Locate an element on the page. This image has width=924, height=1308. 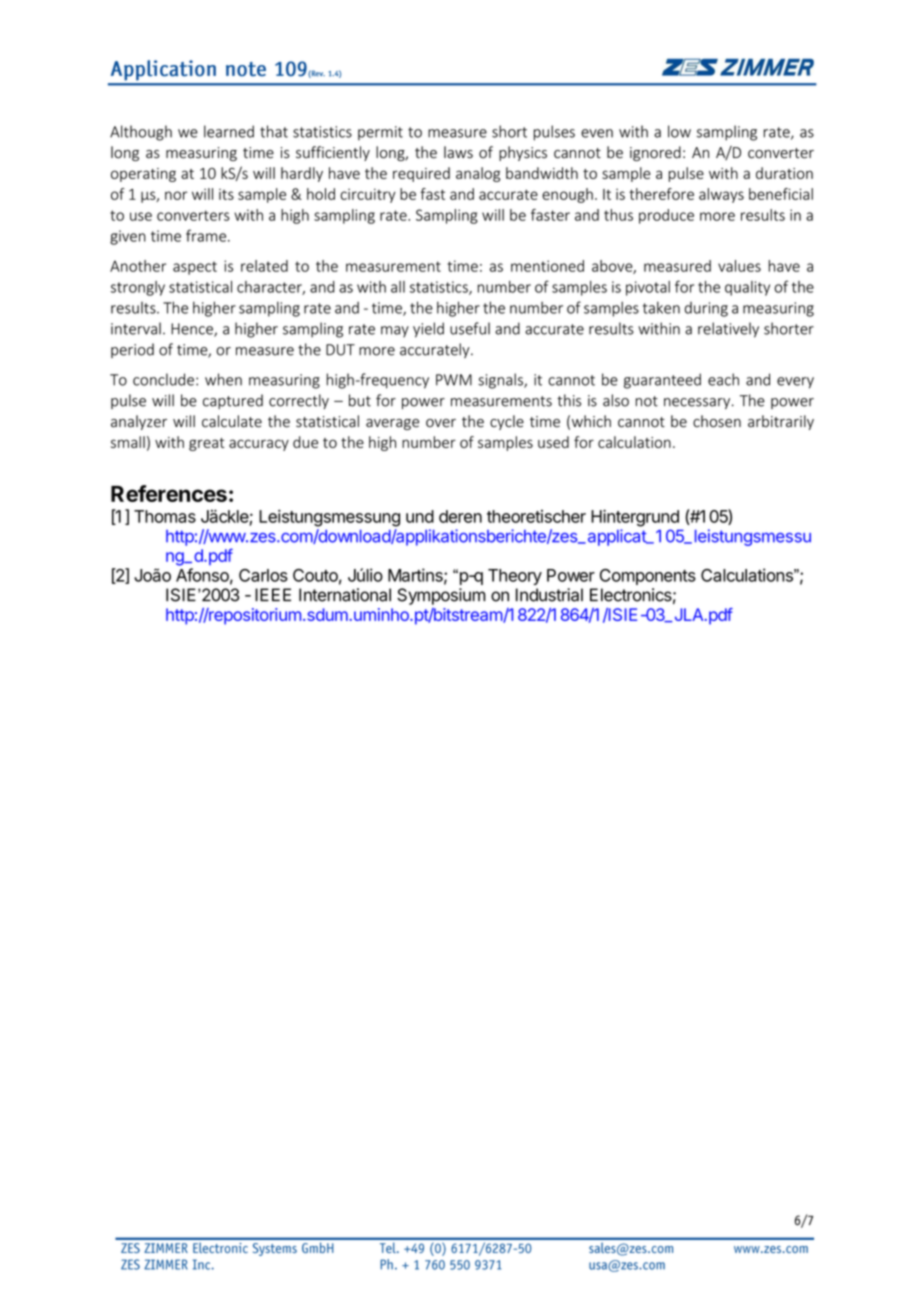
Symposium is located at coordinates (441, 596).
